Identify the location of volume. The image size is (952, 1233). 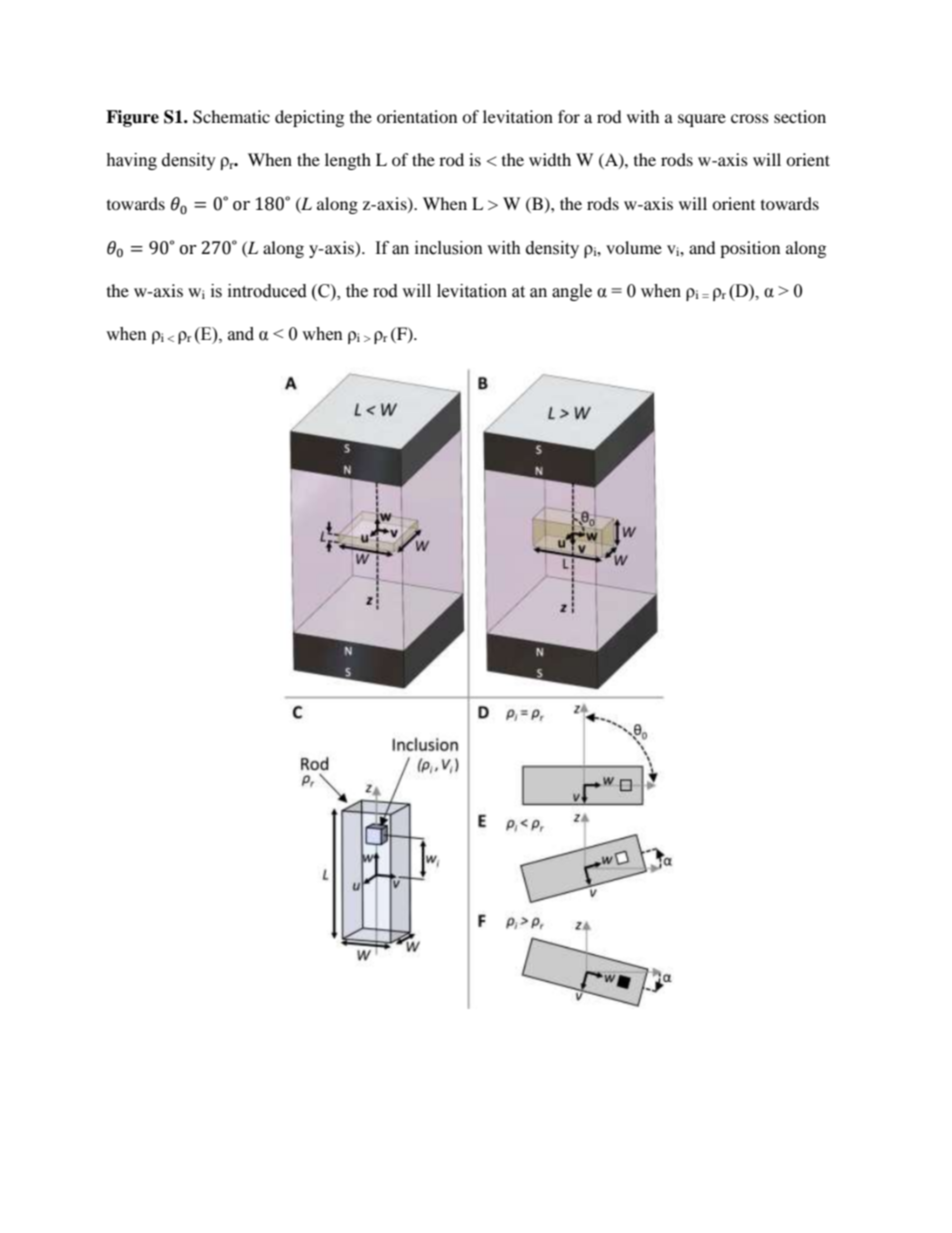
(634, 247).
